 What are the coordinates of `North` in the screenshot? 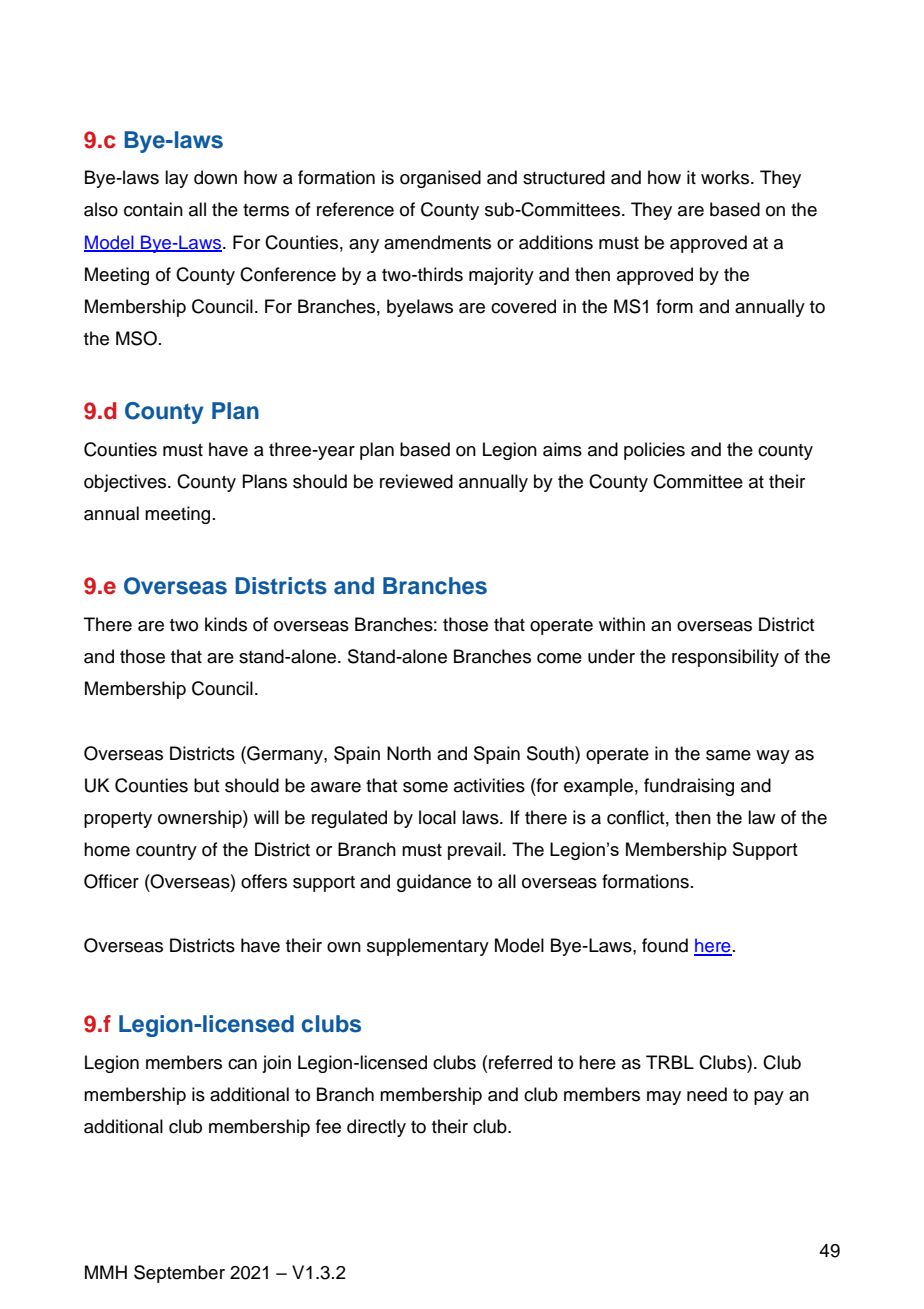 It's located at (409, 753).
